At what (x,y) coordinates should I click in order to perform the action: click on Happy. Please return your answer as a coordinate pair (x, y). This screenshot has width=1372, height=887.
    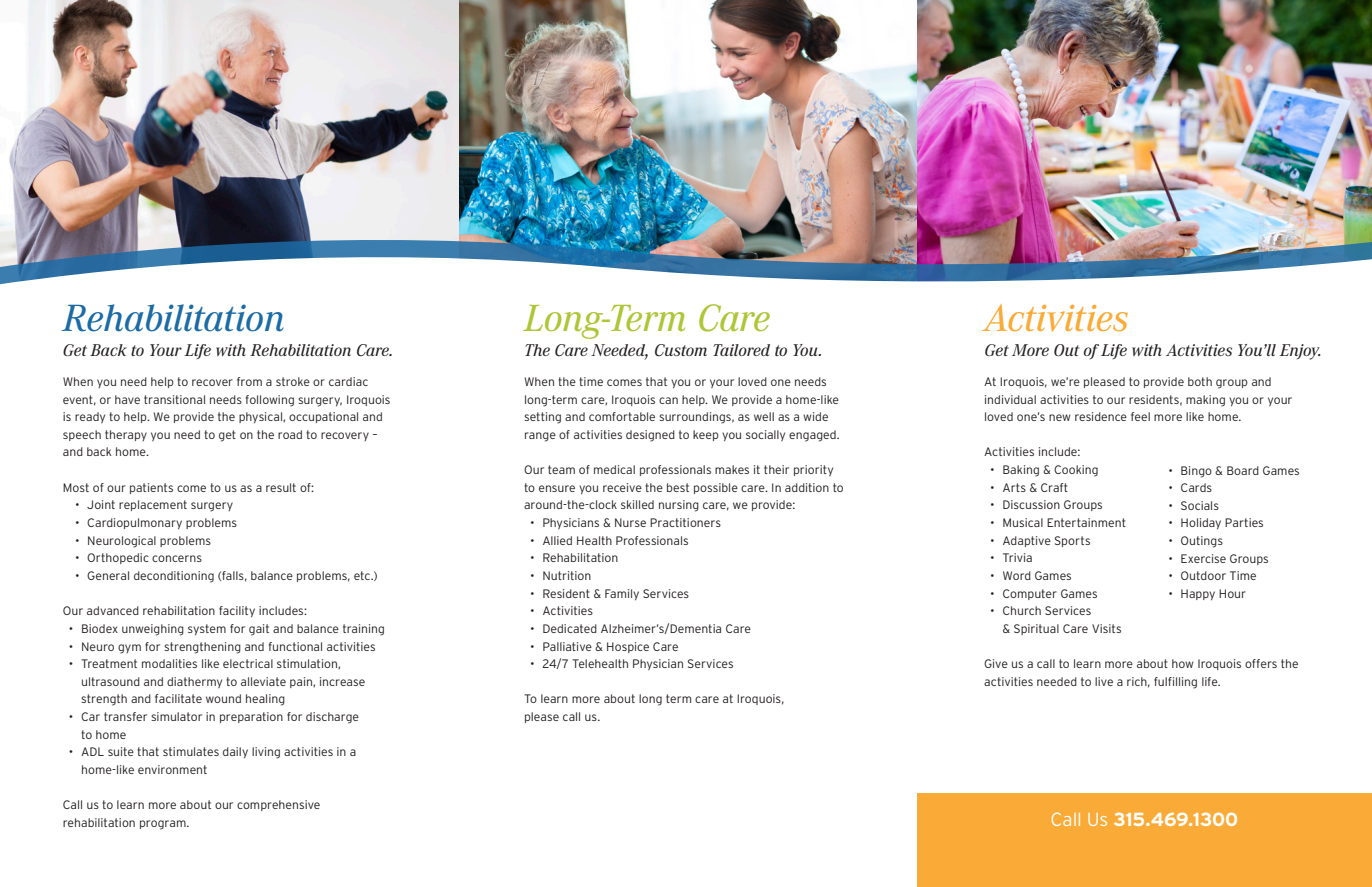
    Looking at the image, I should click on (1198, 594).
